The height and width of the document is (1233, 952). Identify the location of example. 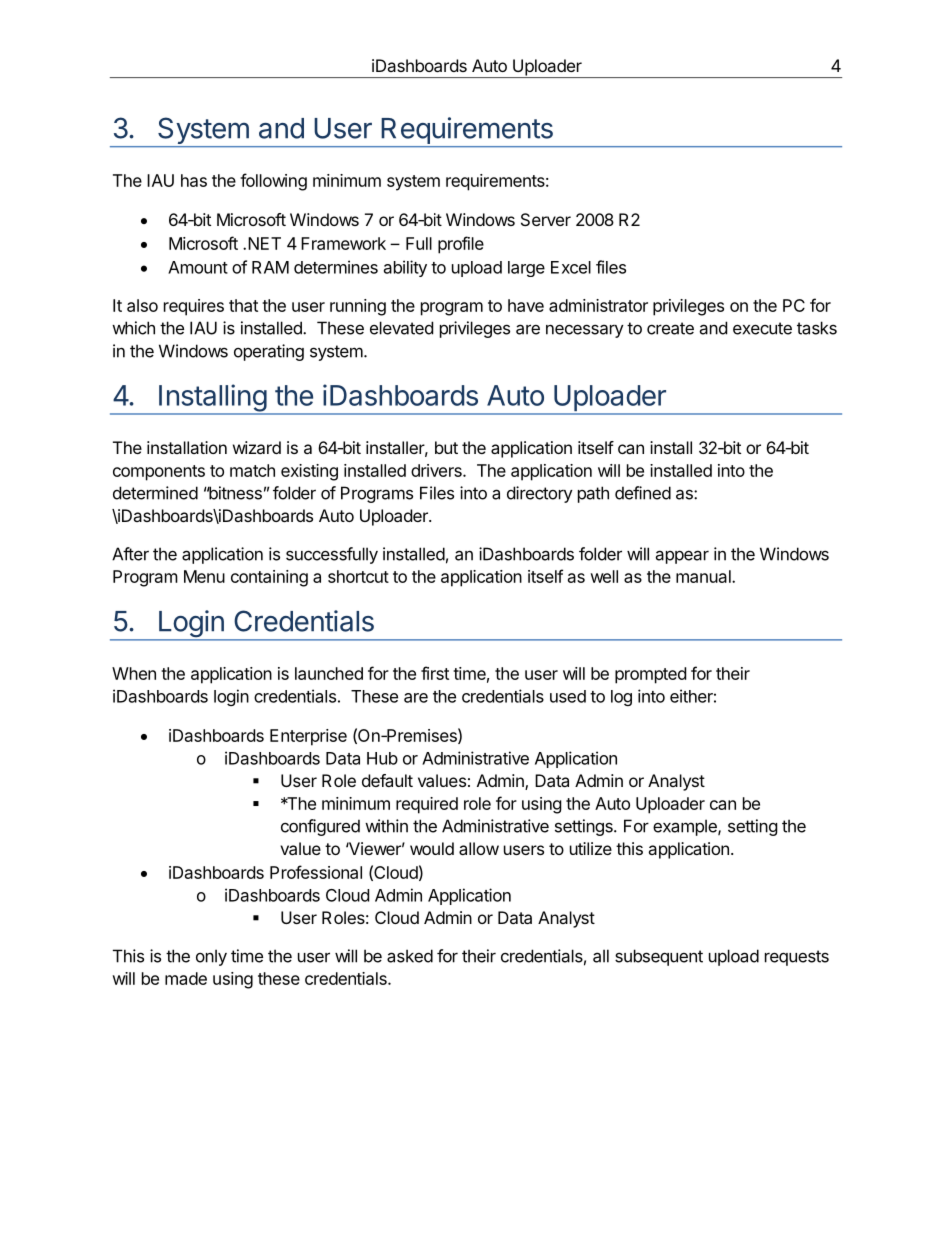
(686, 827).
